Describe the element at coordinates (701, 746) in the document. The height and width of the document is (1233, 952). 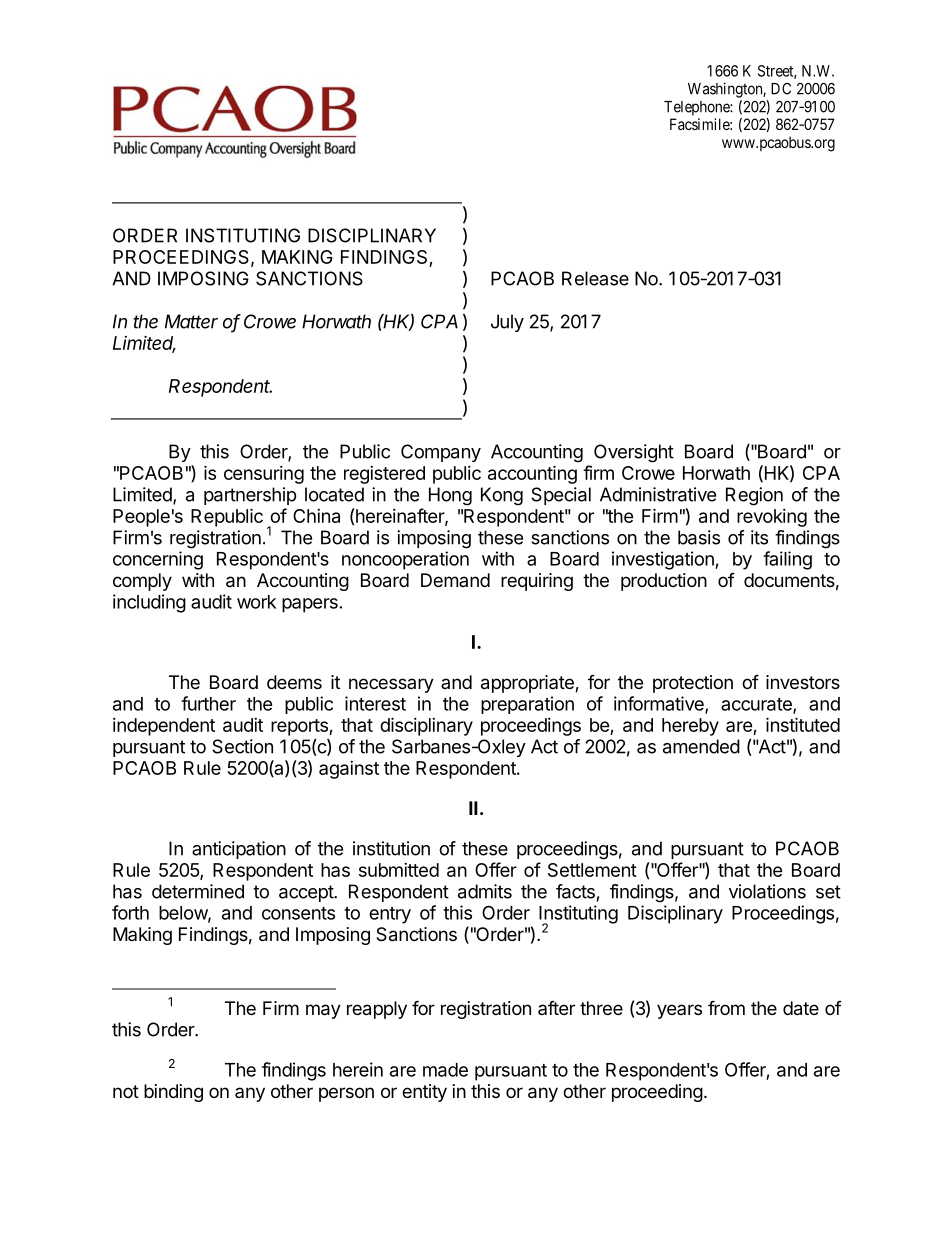
I see `amended` at that location.
